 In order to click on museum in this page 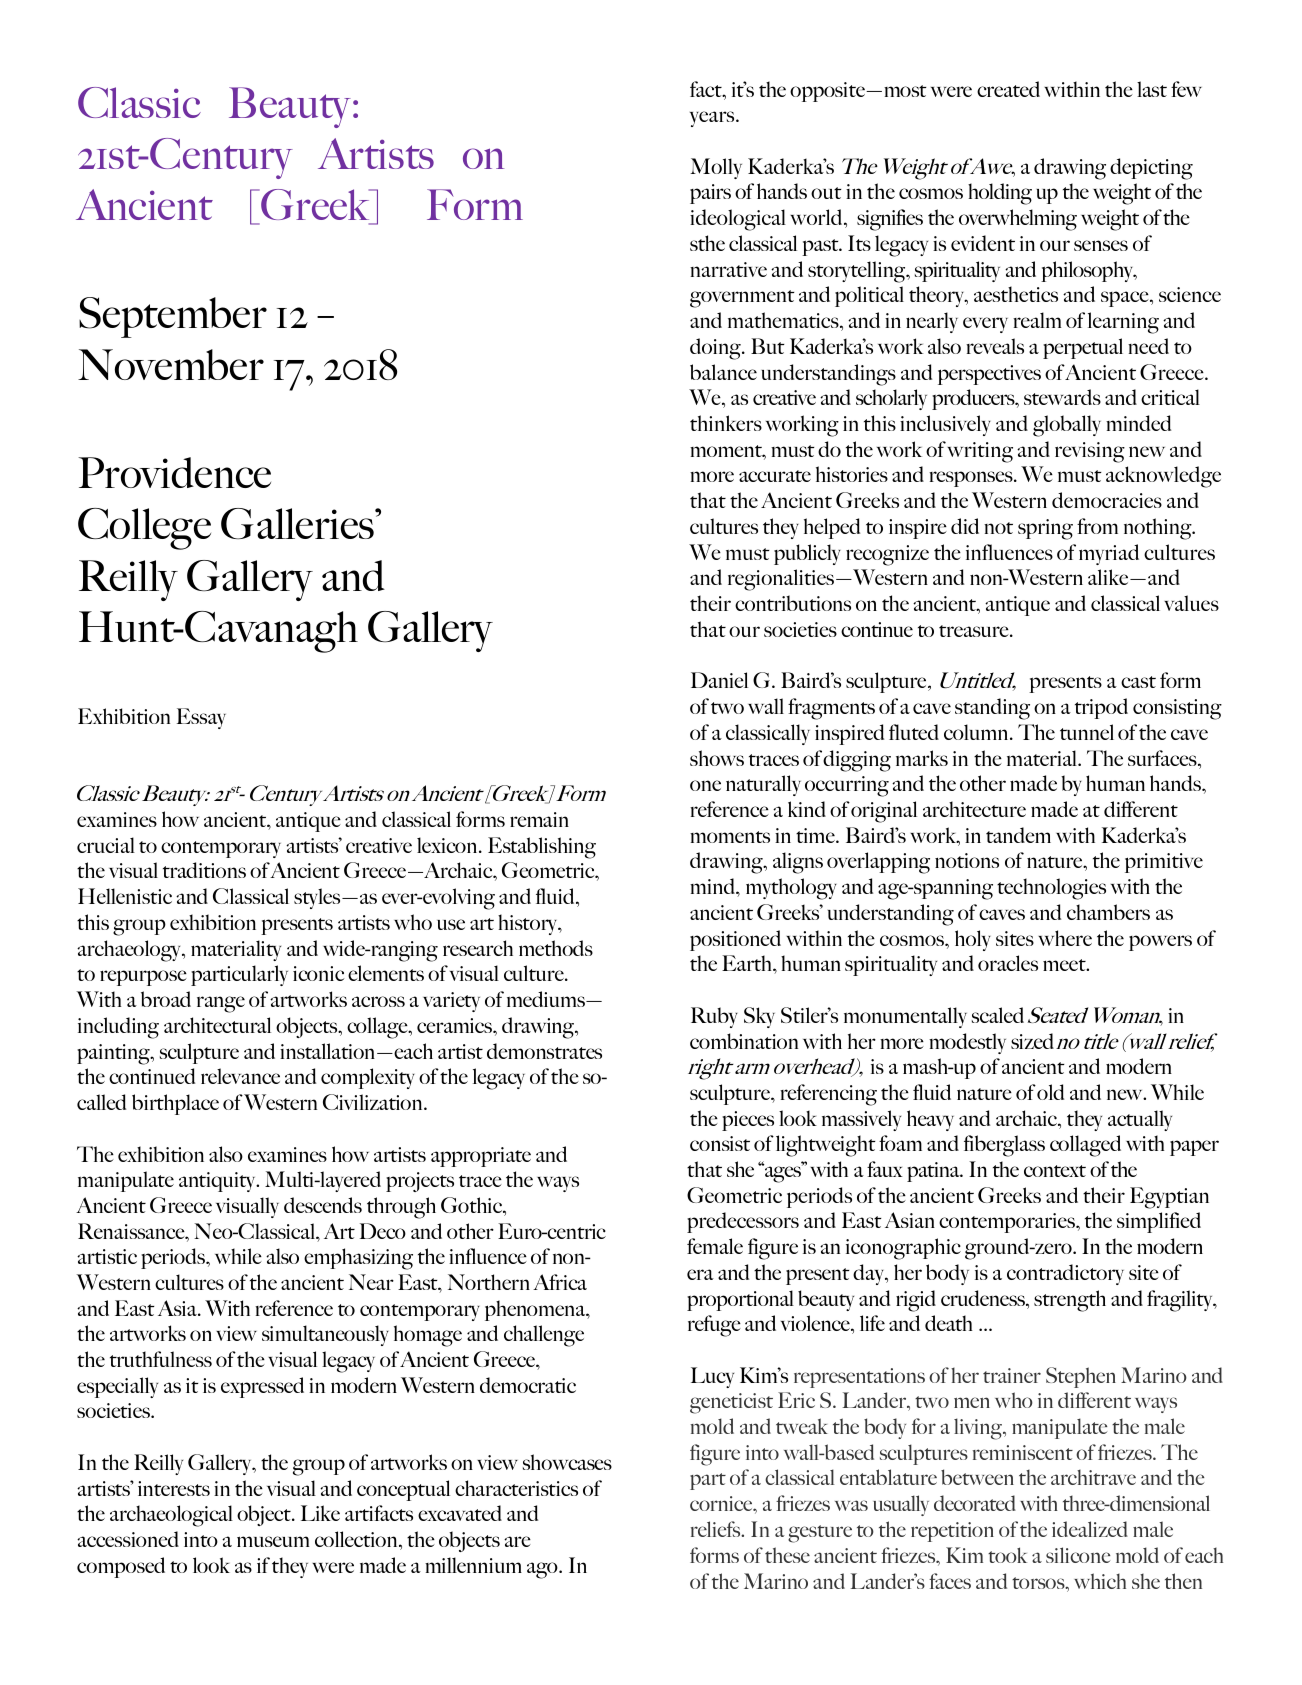, I will do `click(273, 1541)`.
